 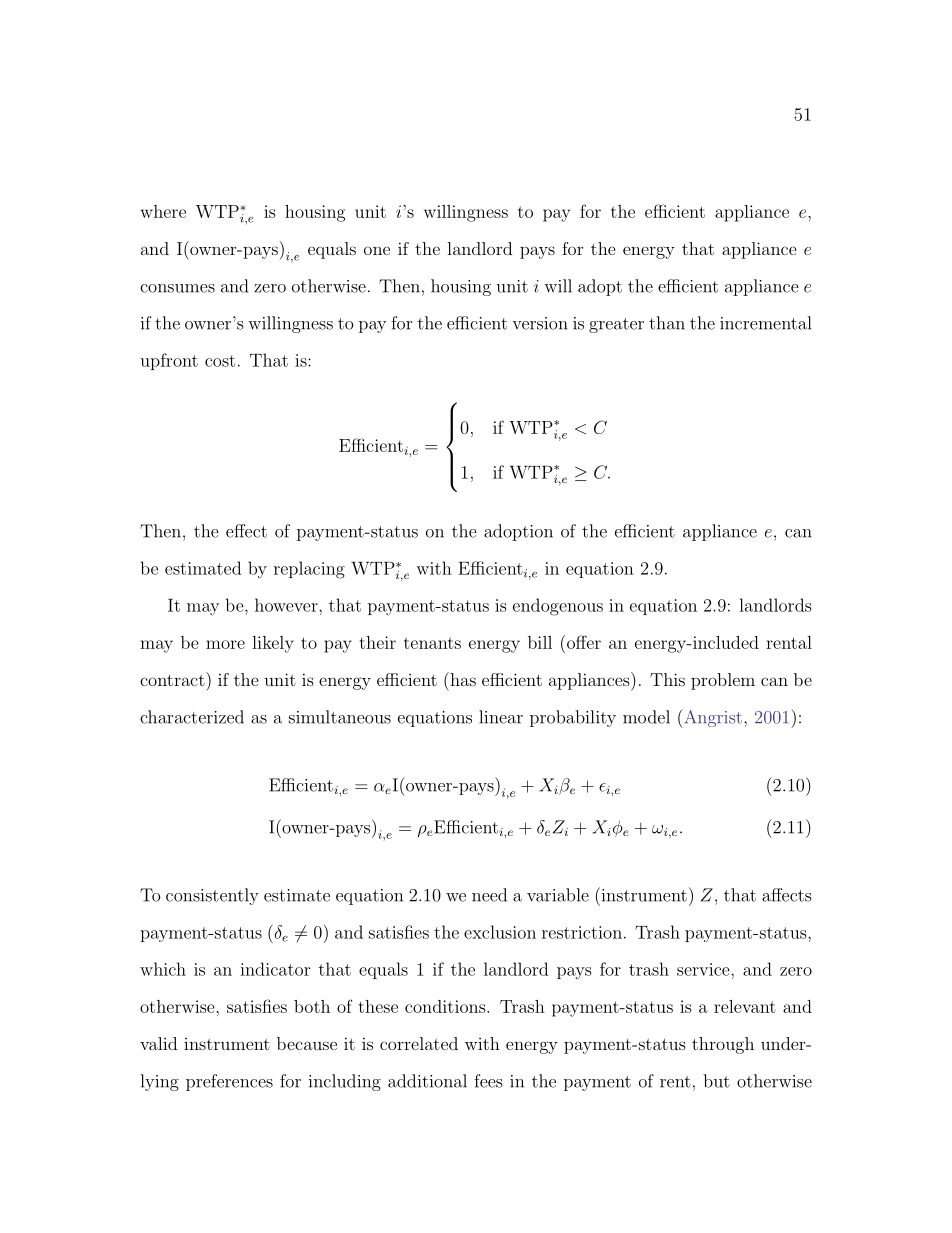 What do you see at coordinates (246, 531) in the document?
I see `effect` at bounding box center [246, 531].
